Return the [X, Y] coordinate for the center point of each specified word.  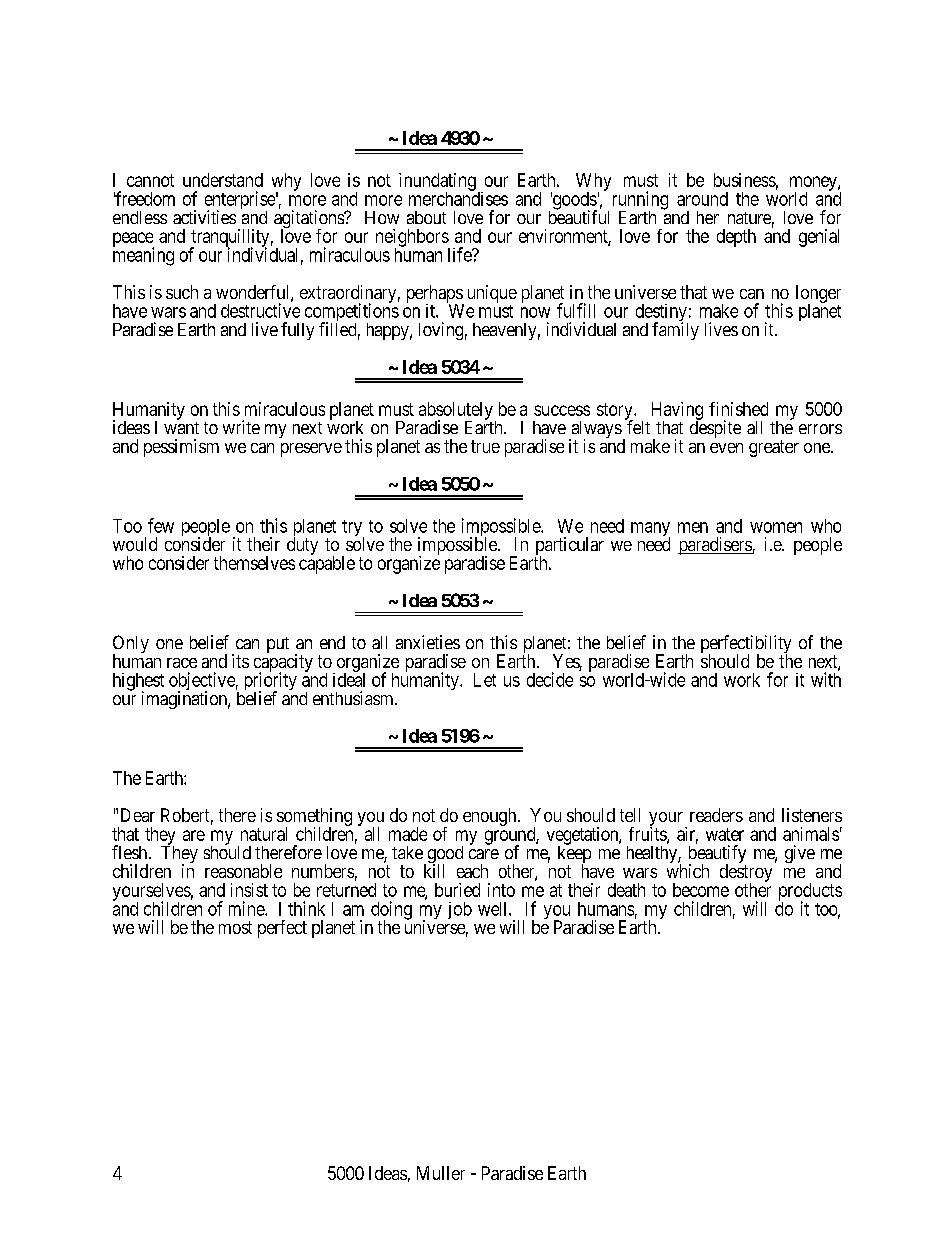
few [161, 525]
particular [569, 547]
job [460, 910]
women [776, 527]
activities [204, 217]
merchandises [458, 198]
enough [491, 817]
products [810, 893]
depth [736, 238]
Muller [441, 1173]
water [725, 834]
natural [264, 834]
